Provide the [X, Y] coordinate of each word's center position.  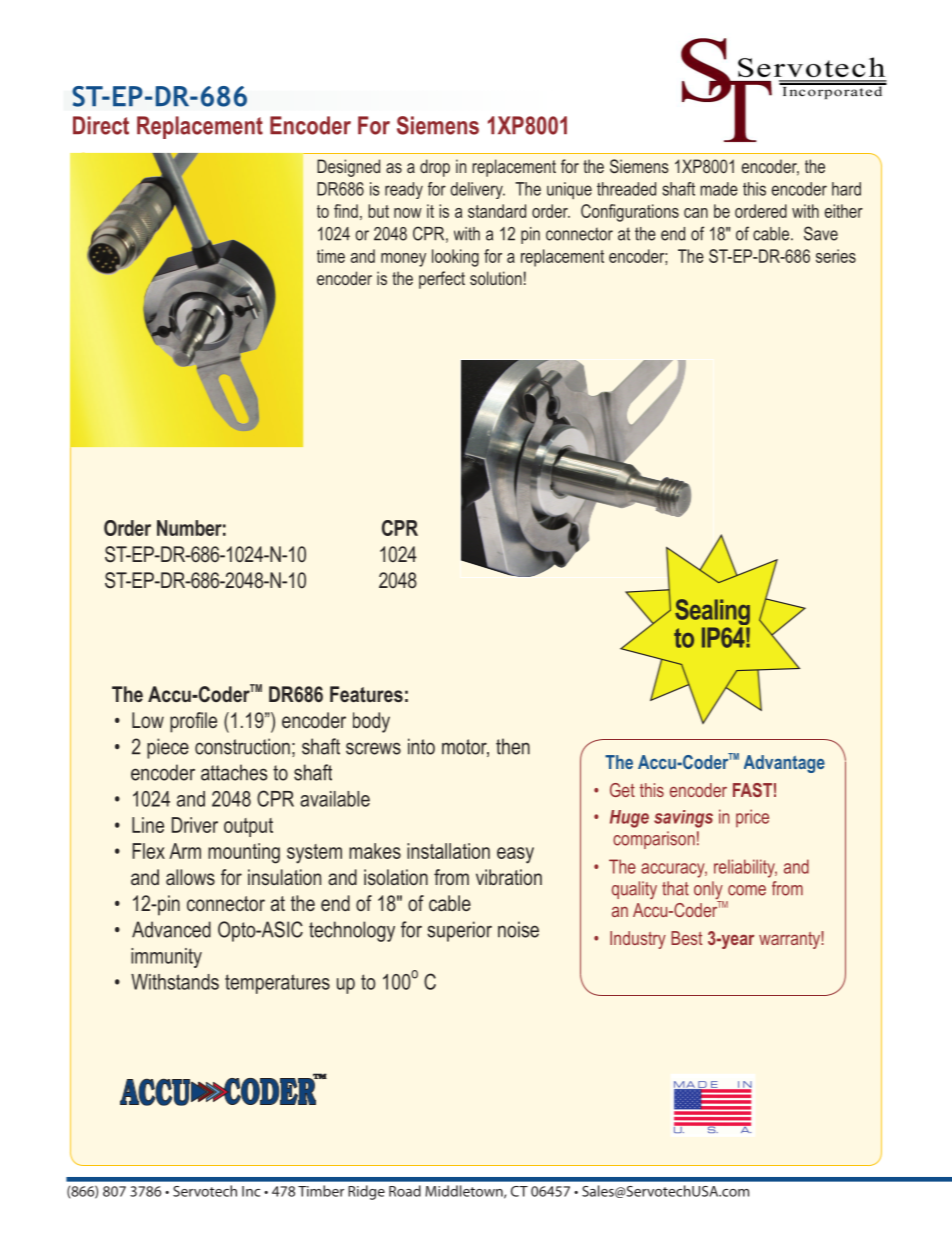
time [331, 256]
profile [193, 722]
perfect [442, 280]
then [513, 746]
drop [435, 168]
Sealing [712, 613]
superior [459, 931]
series [836, 256]
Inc [251, 1191]
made [719, 189]
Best [686, 938]
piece [168, 748]
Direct [101, 125]
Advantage [784, 764]
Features [366, 694]
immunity [166, 958]
